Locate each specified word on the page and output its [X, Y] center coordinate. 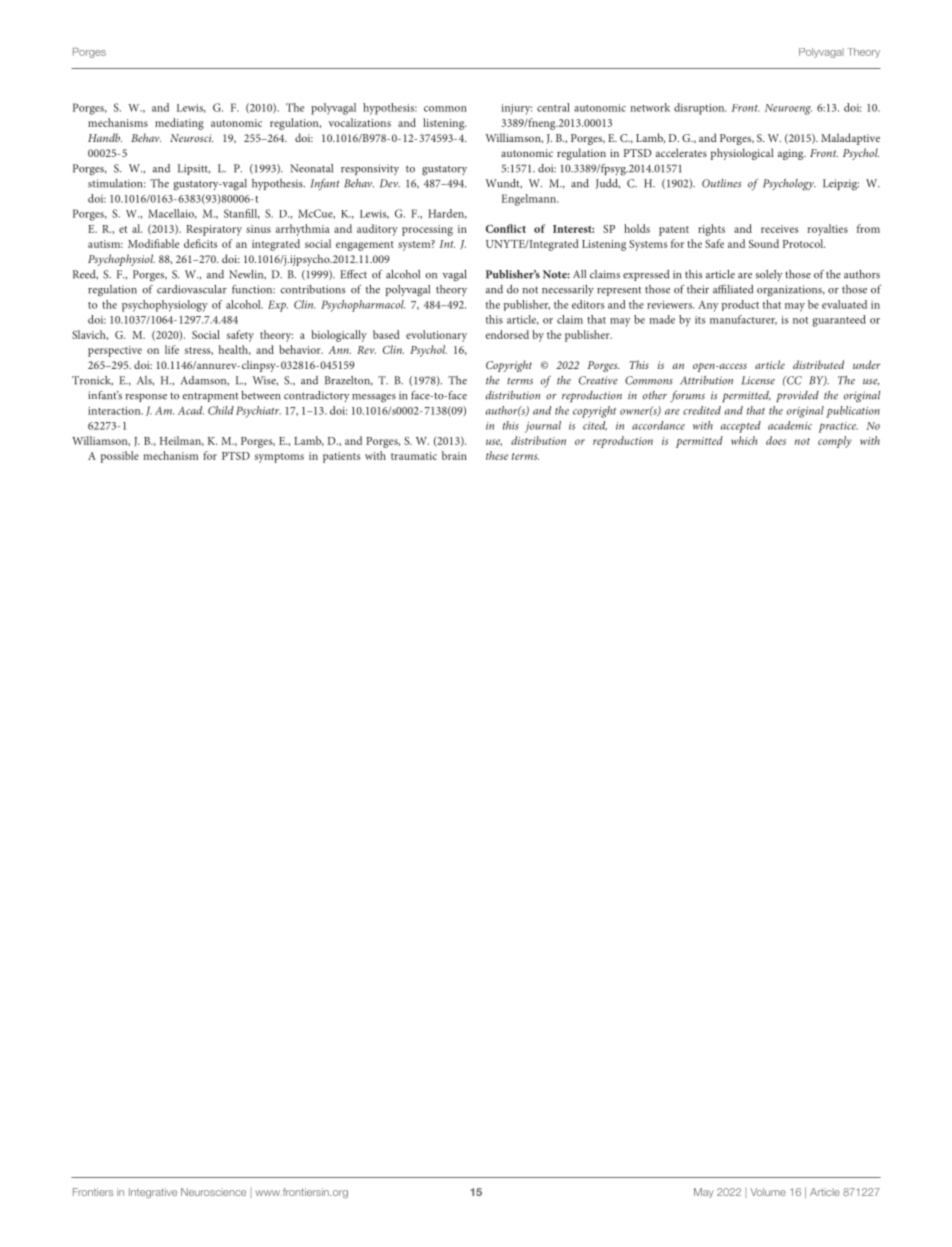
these [497, 455]
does [776, 440]
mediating [179, 124]
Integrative [153, 1193]
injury [516, 109]
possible [120, 457]
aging [792, 154]
